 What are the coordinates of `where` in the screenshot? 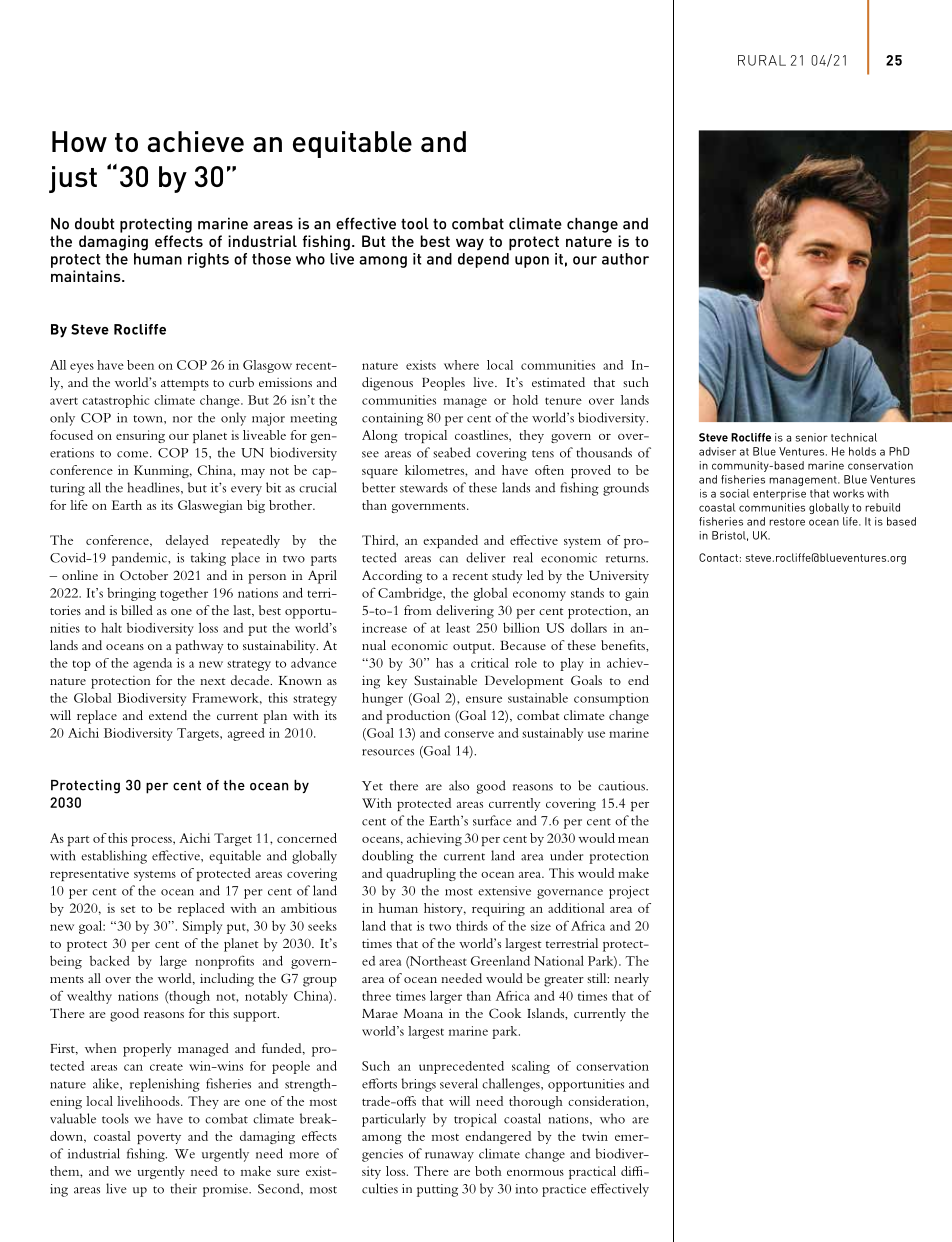 It's located at (461, 365).
